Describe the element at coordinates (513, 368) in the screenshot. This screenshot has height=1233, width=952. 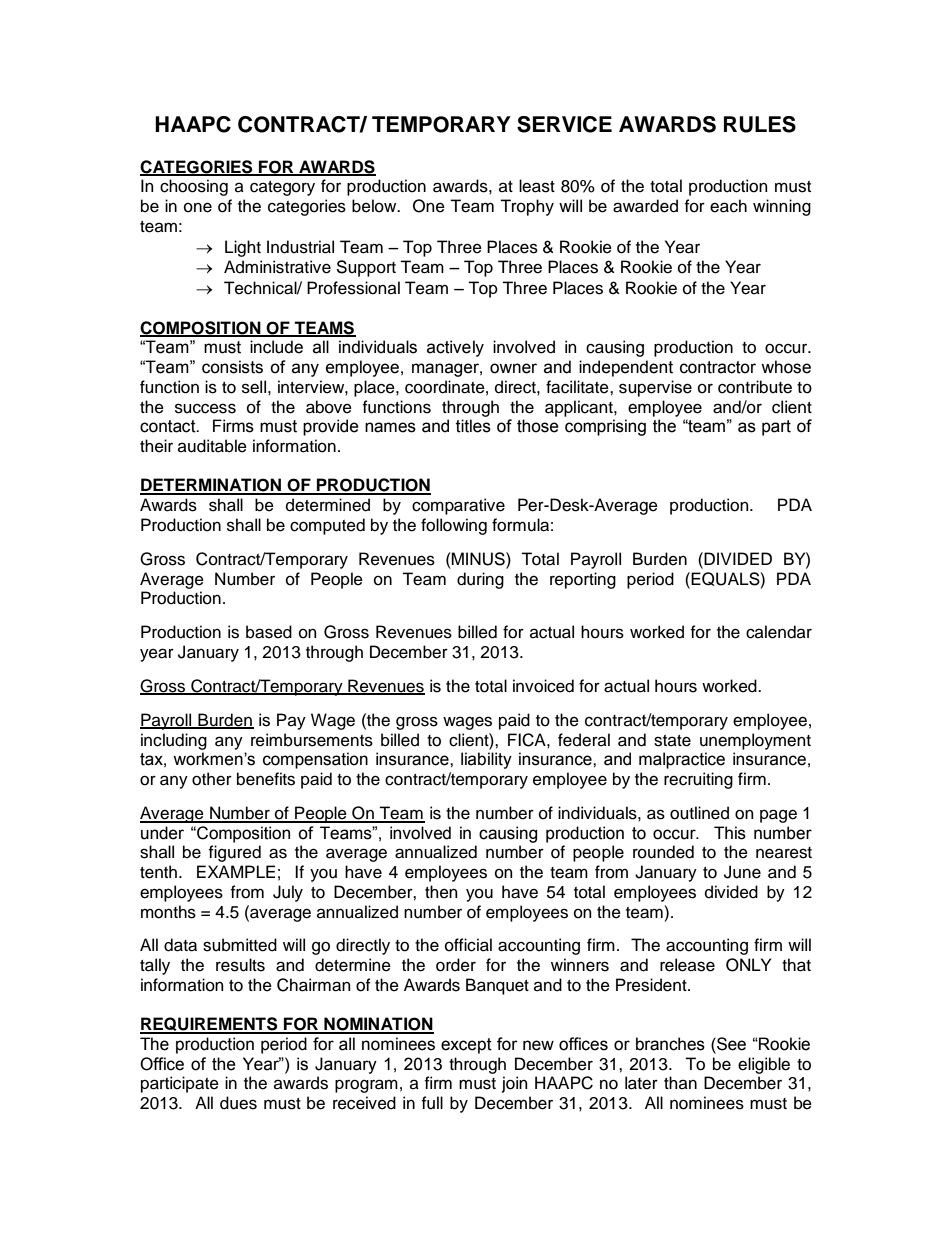
I see `owner` at that location.
